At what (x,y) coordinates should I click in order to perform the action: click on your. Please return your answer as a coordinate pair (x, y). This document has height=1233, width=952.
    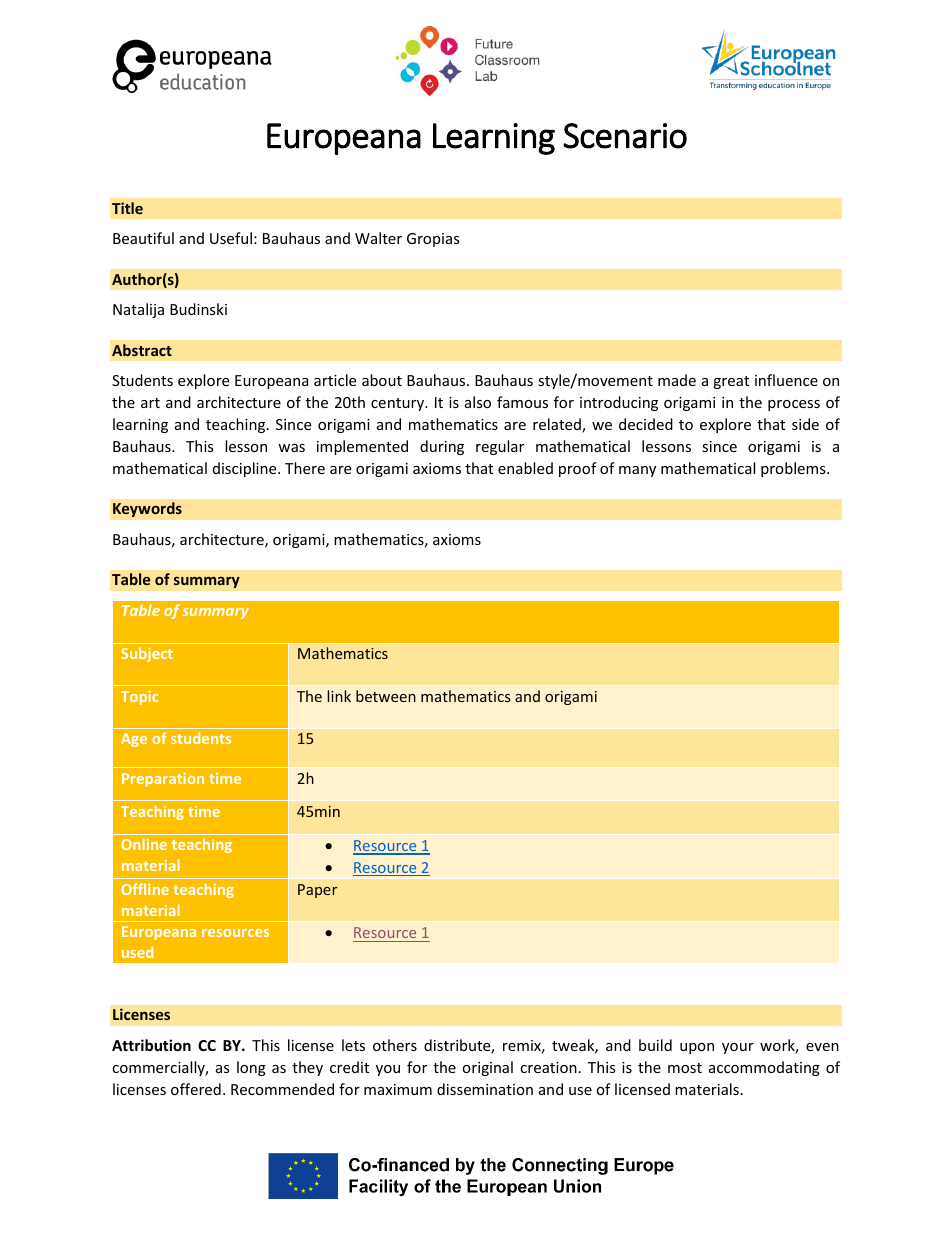
    Looking at the image, I should click on (738, 1048).
